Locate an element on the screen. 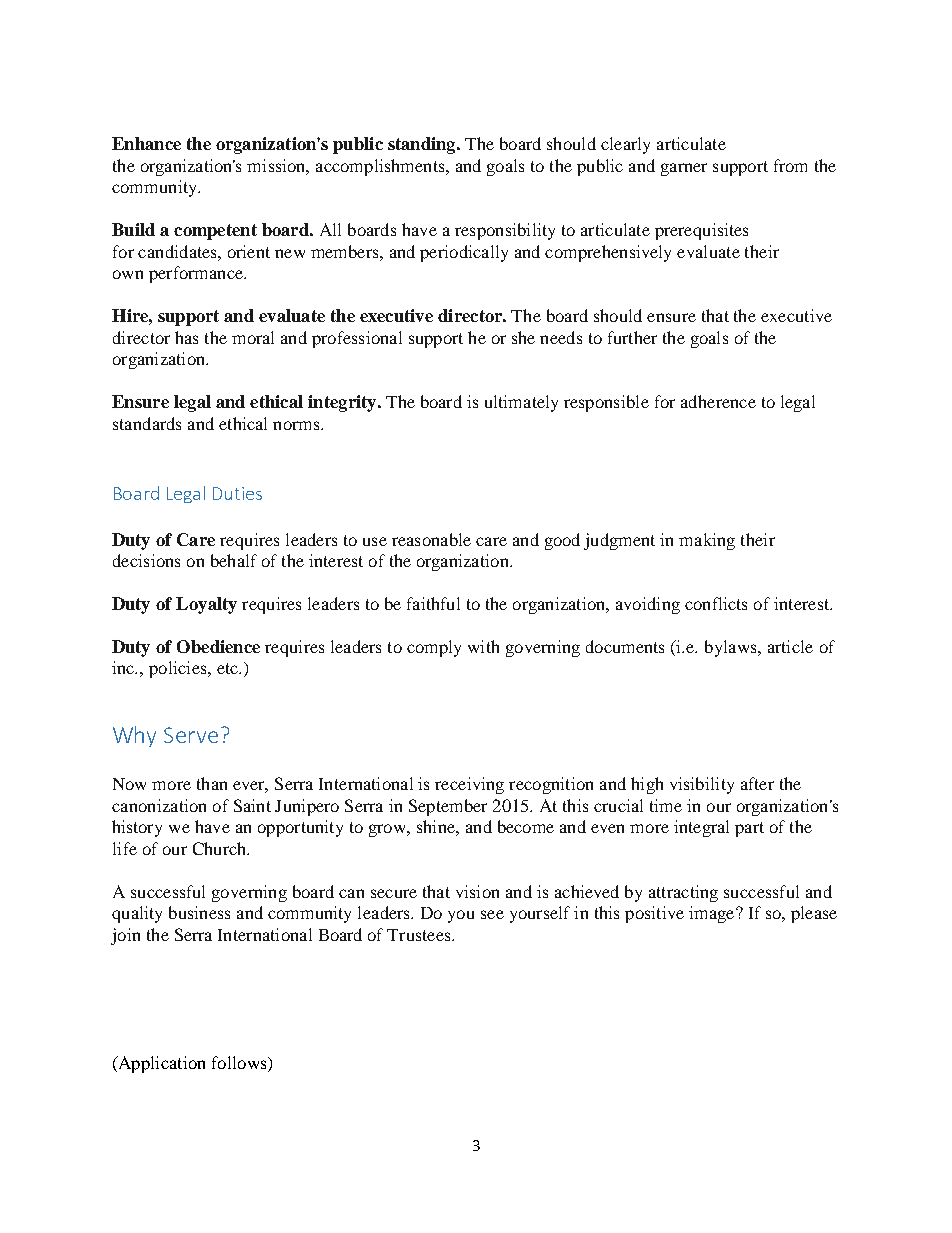 This screenshot has height=1233, width=952. Loyalty is located at coordinates (206, 605).
